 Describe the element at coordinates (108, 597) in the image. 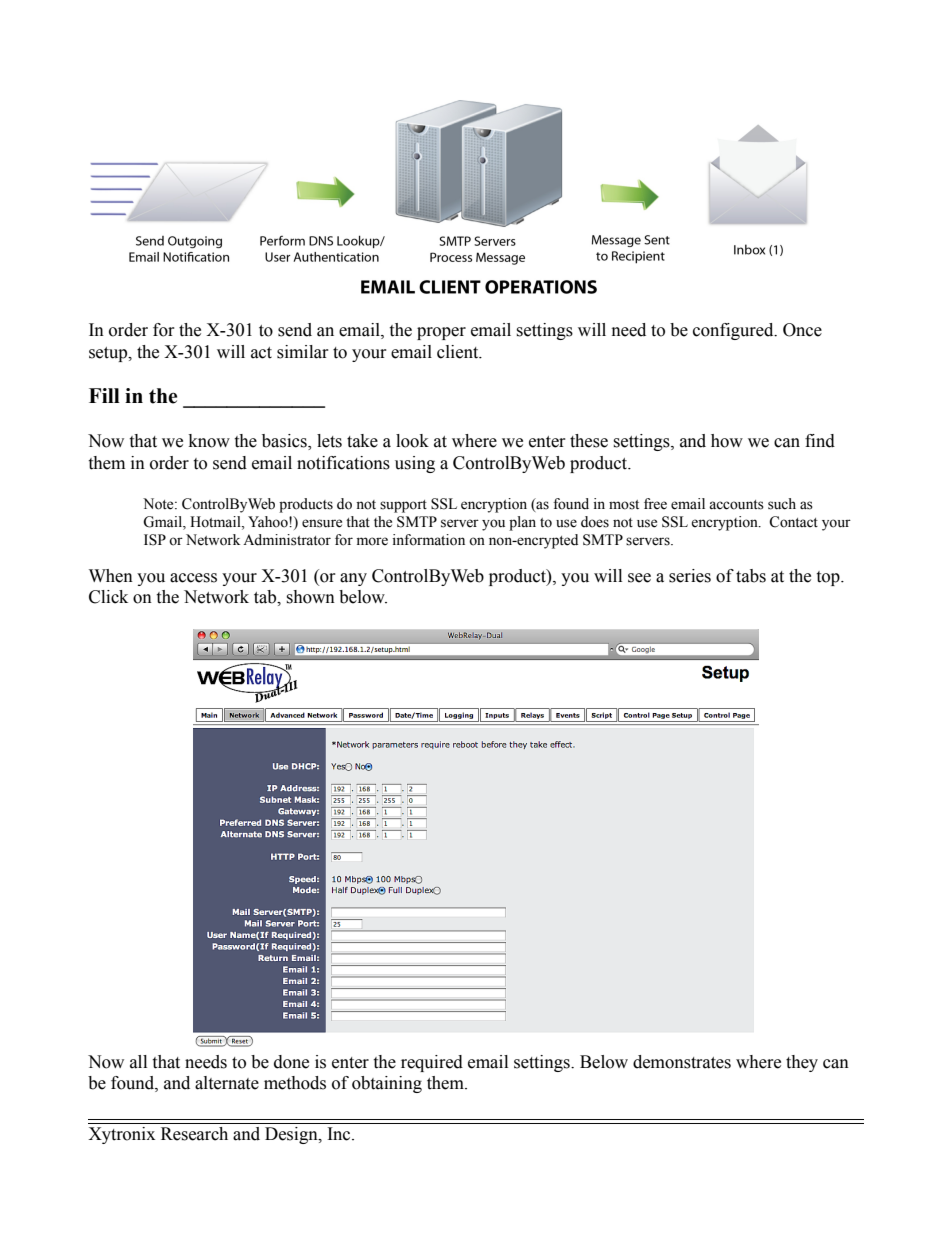

I see `Click` at that location.
